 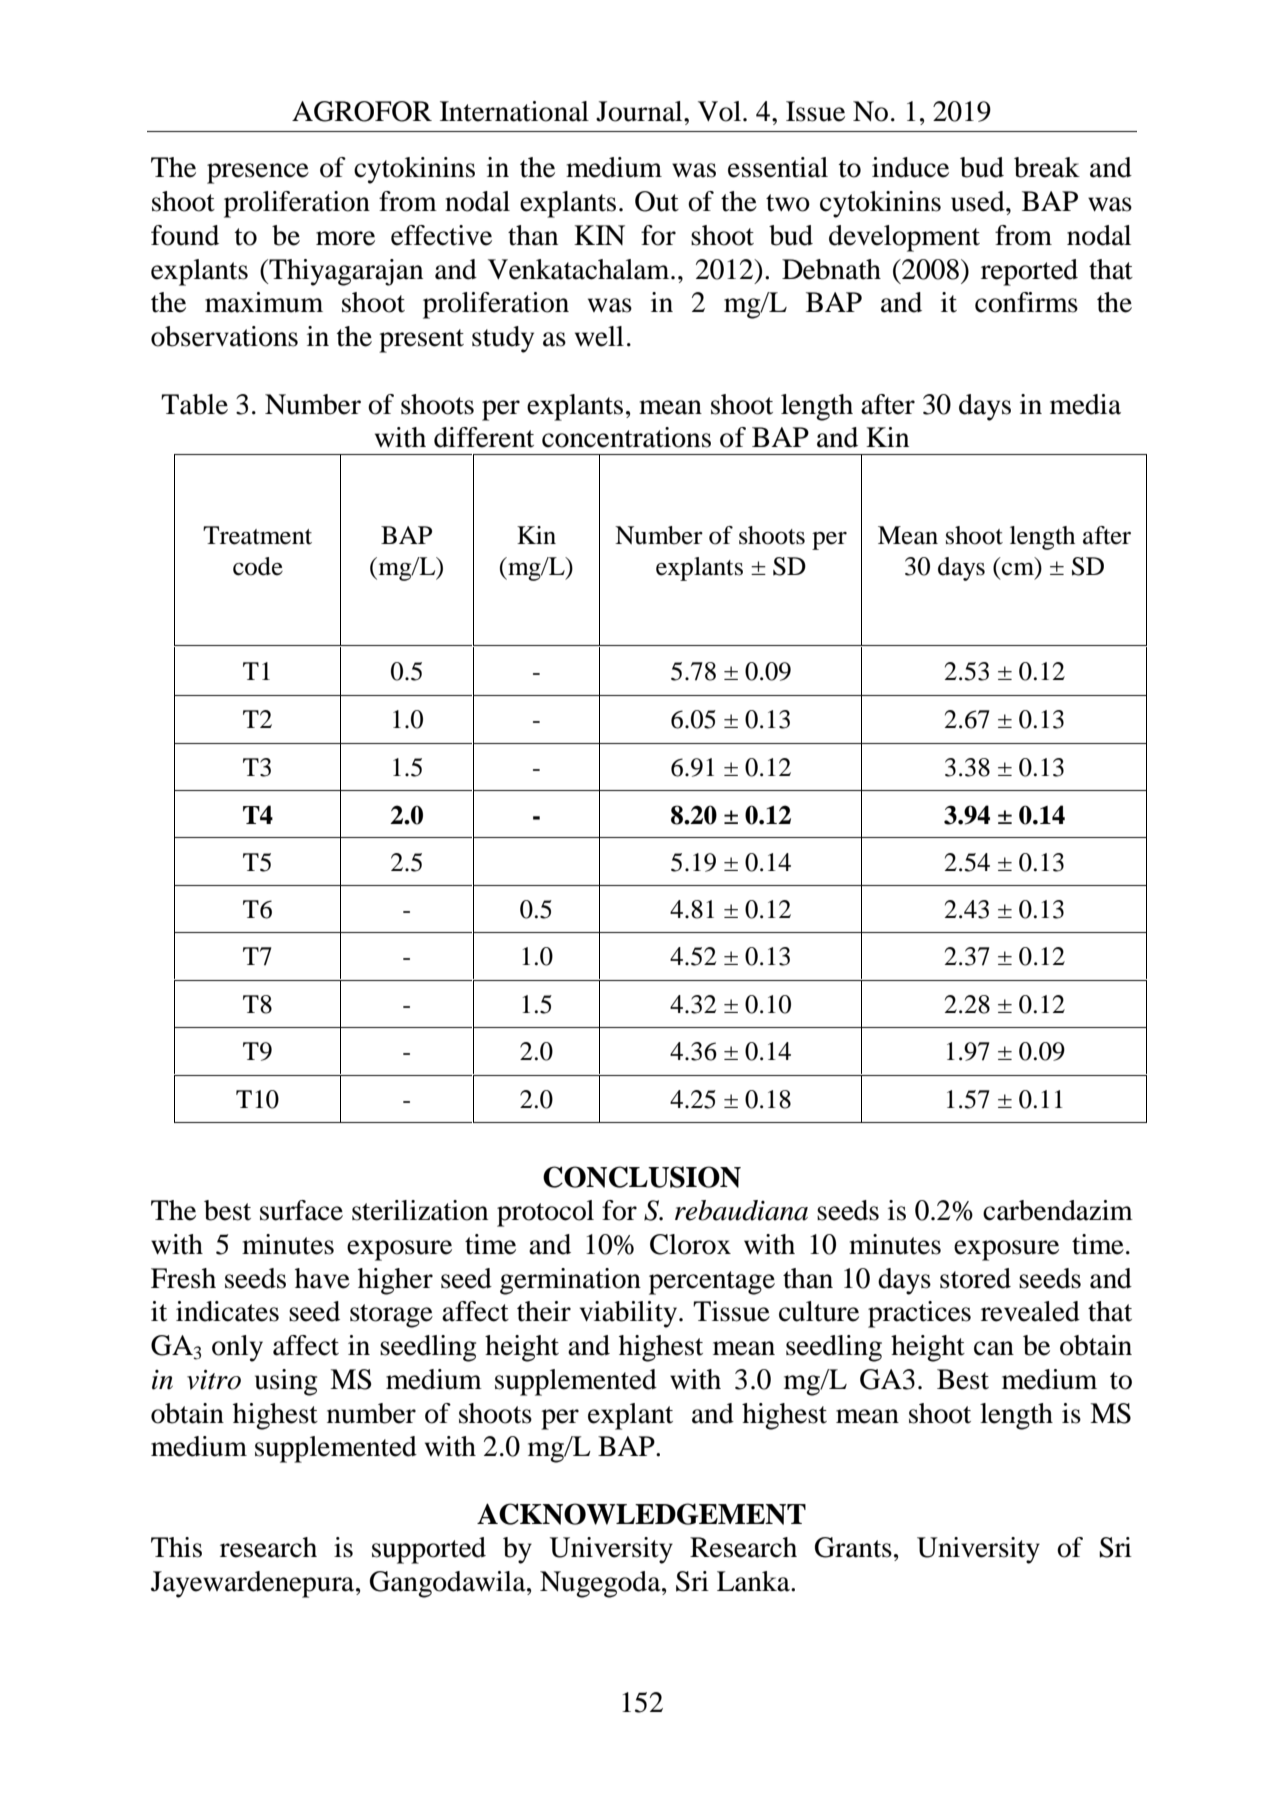 I want to click on This, so click(x=176, y=1547).
